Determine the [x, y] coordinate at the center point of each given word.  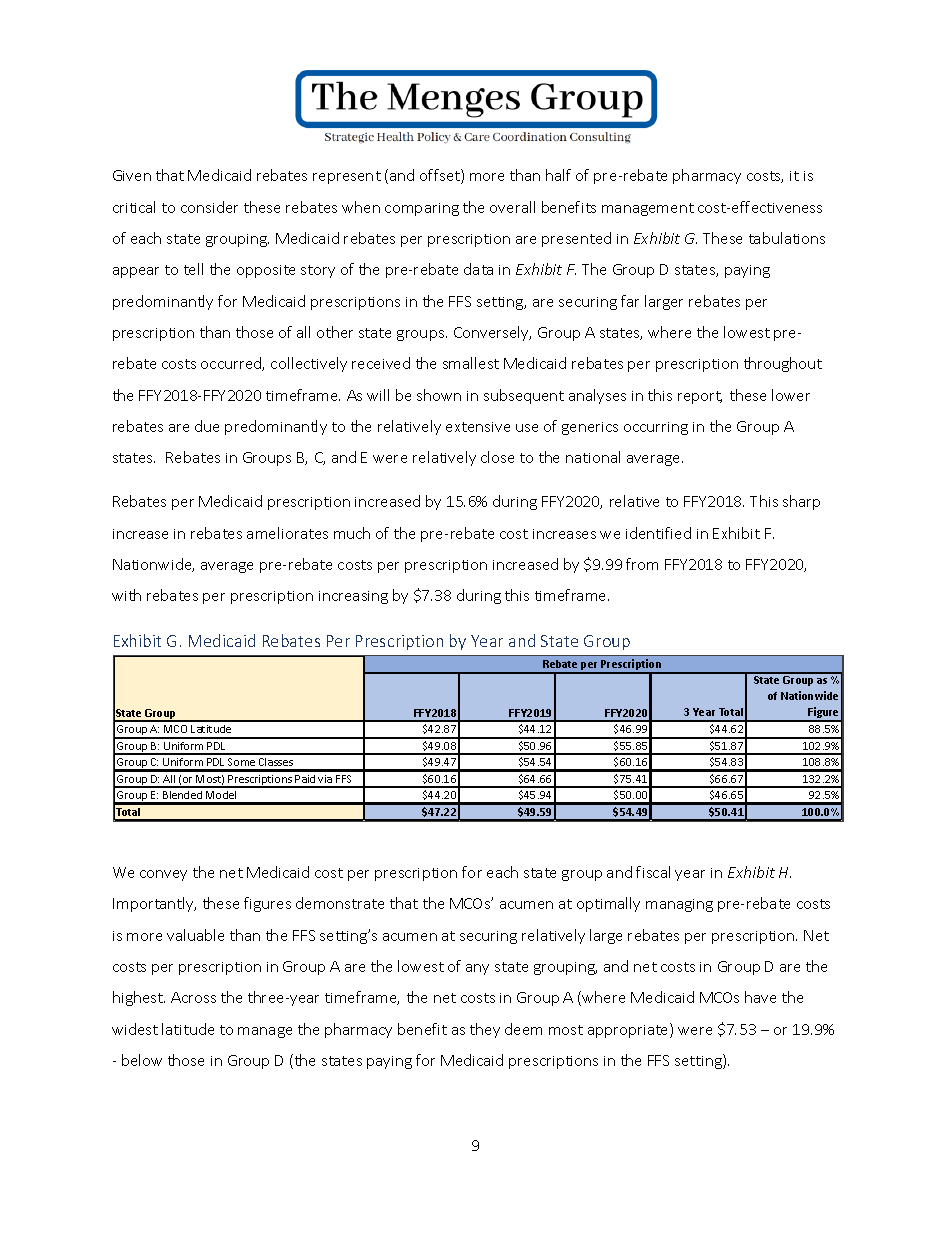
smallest [471, 363]
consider [209, 207]
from [642, 564]
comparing [422, 209]
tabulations [787, 238]
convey [163, 875]
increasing [353, 597]
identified [658, 533]
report [700, 397]
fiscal [653, 872]
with [126, 595]
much [352, 533]
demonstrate [340, 903]
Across [193, 997]
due [207, 426]
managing [679, 905]
